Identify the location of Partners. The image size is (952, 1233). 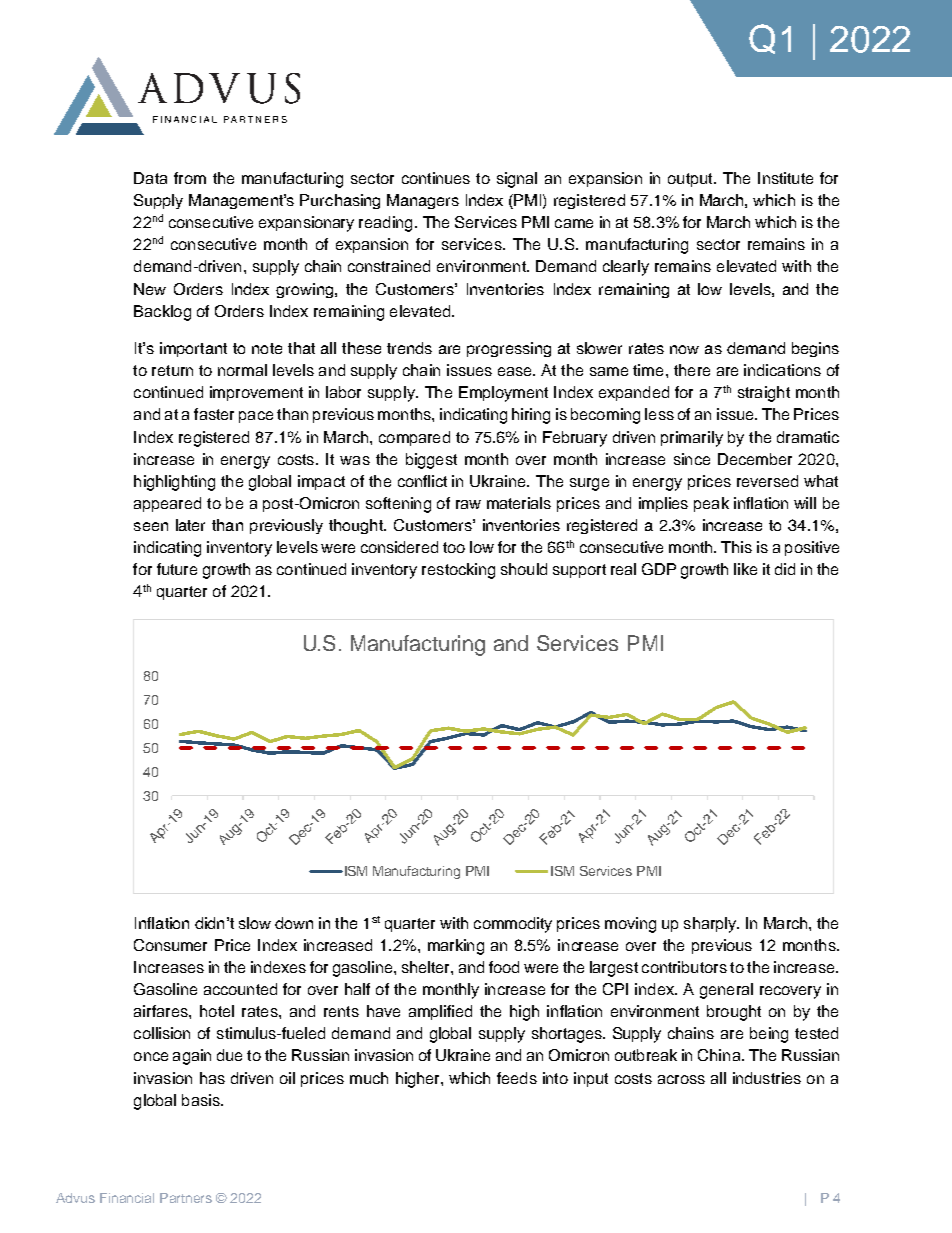
(186, 1198).
